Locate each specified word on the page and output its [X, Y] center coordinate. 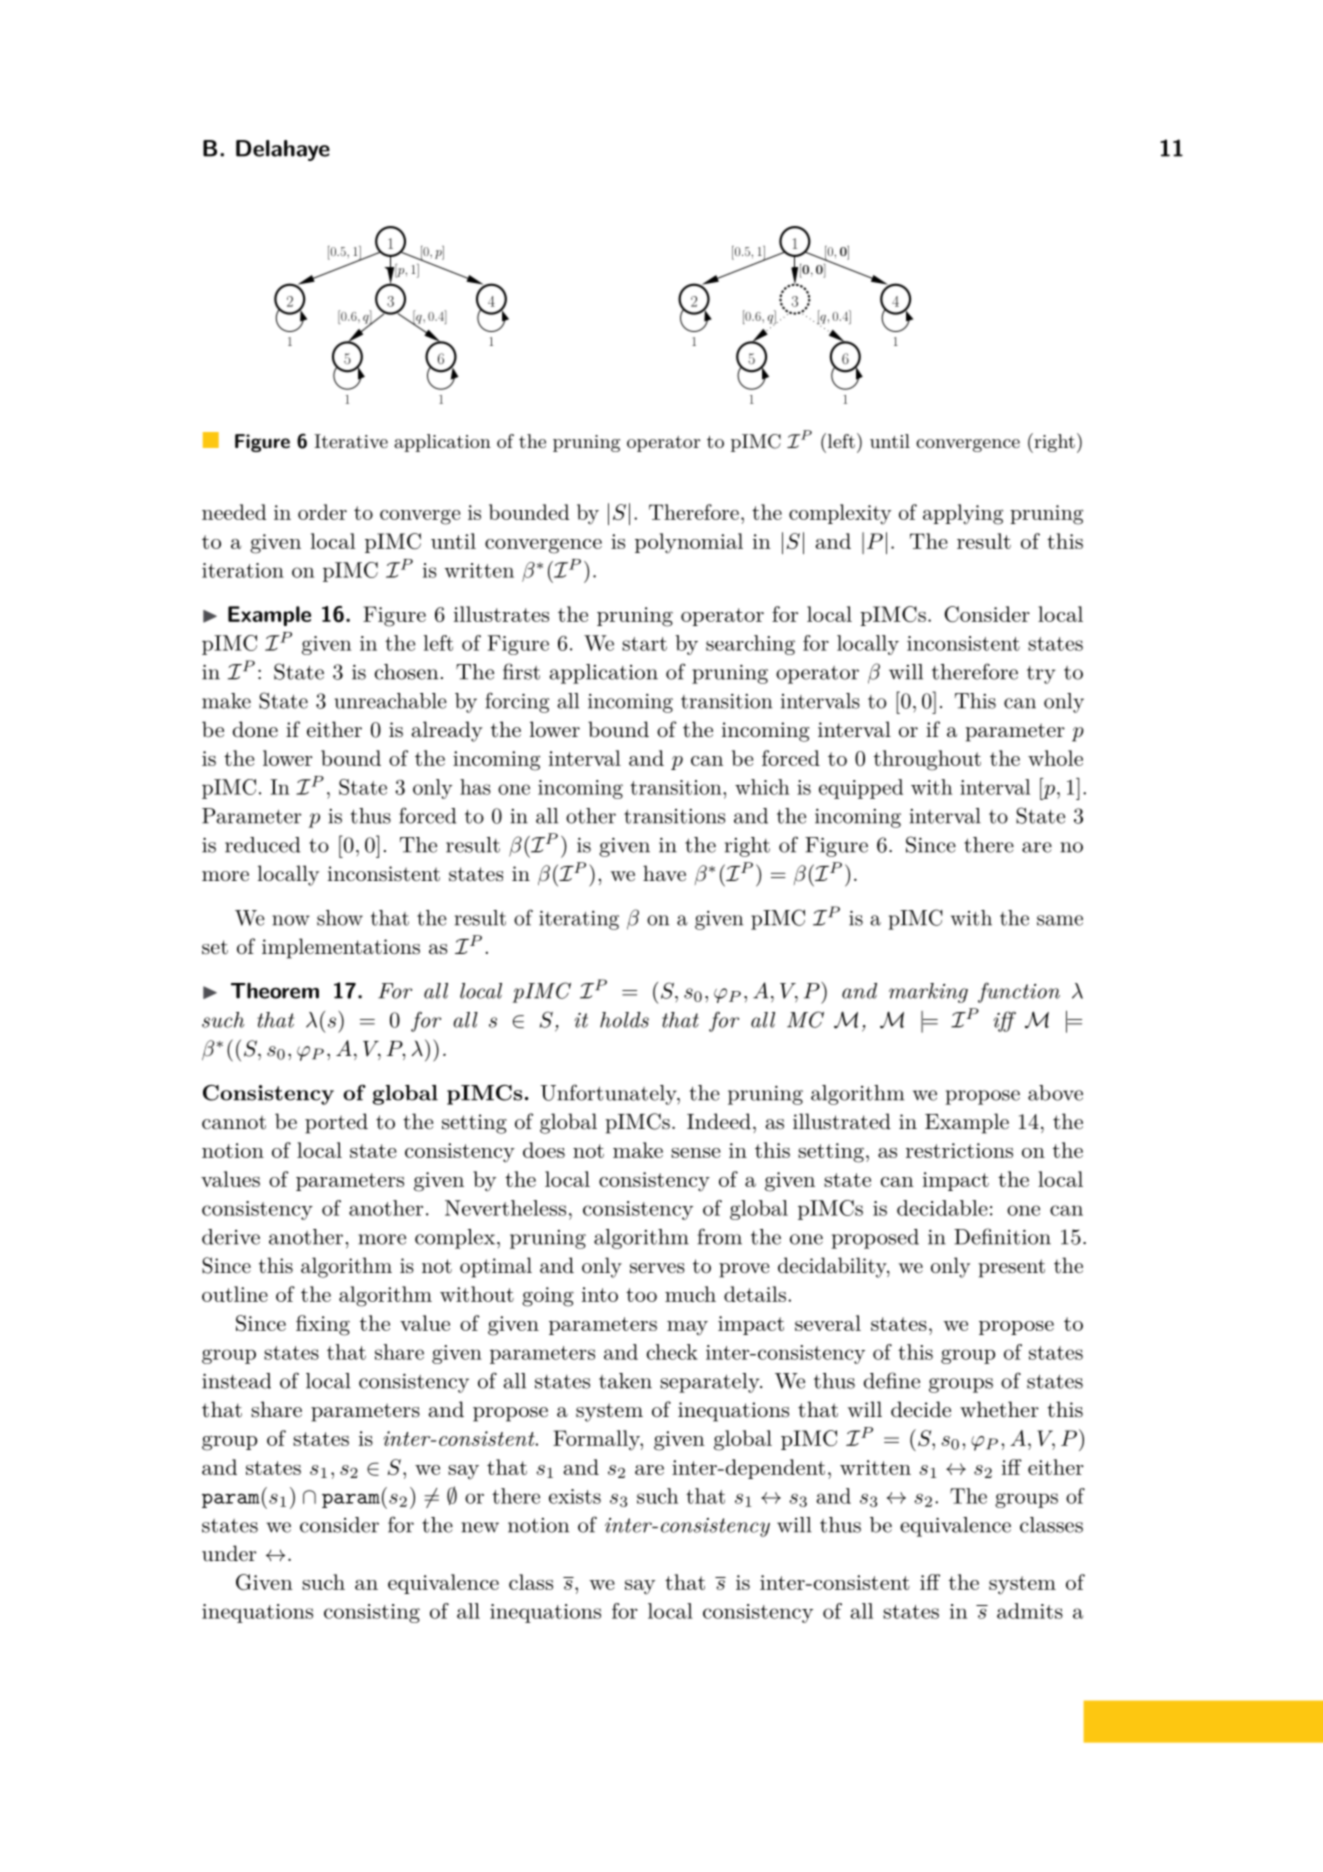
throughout [927, 760]
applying [963, 514]
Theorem [275, 991]
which [762, 787]
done [255, 729]
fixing [323, 1325]
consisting [372, 1613]
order [322, 512]
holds [624, 1020]
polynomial [689, 543]
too [641, 1295]
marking [928, 993]
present [1011, 1268]
